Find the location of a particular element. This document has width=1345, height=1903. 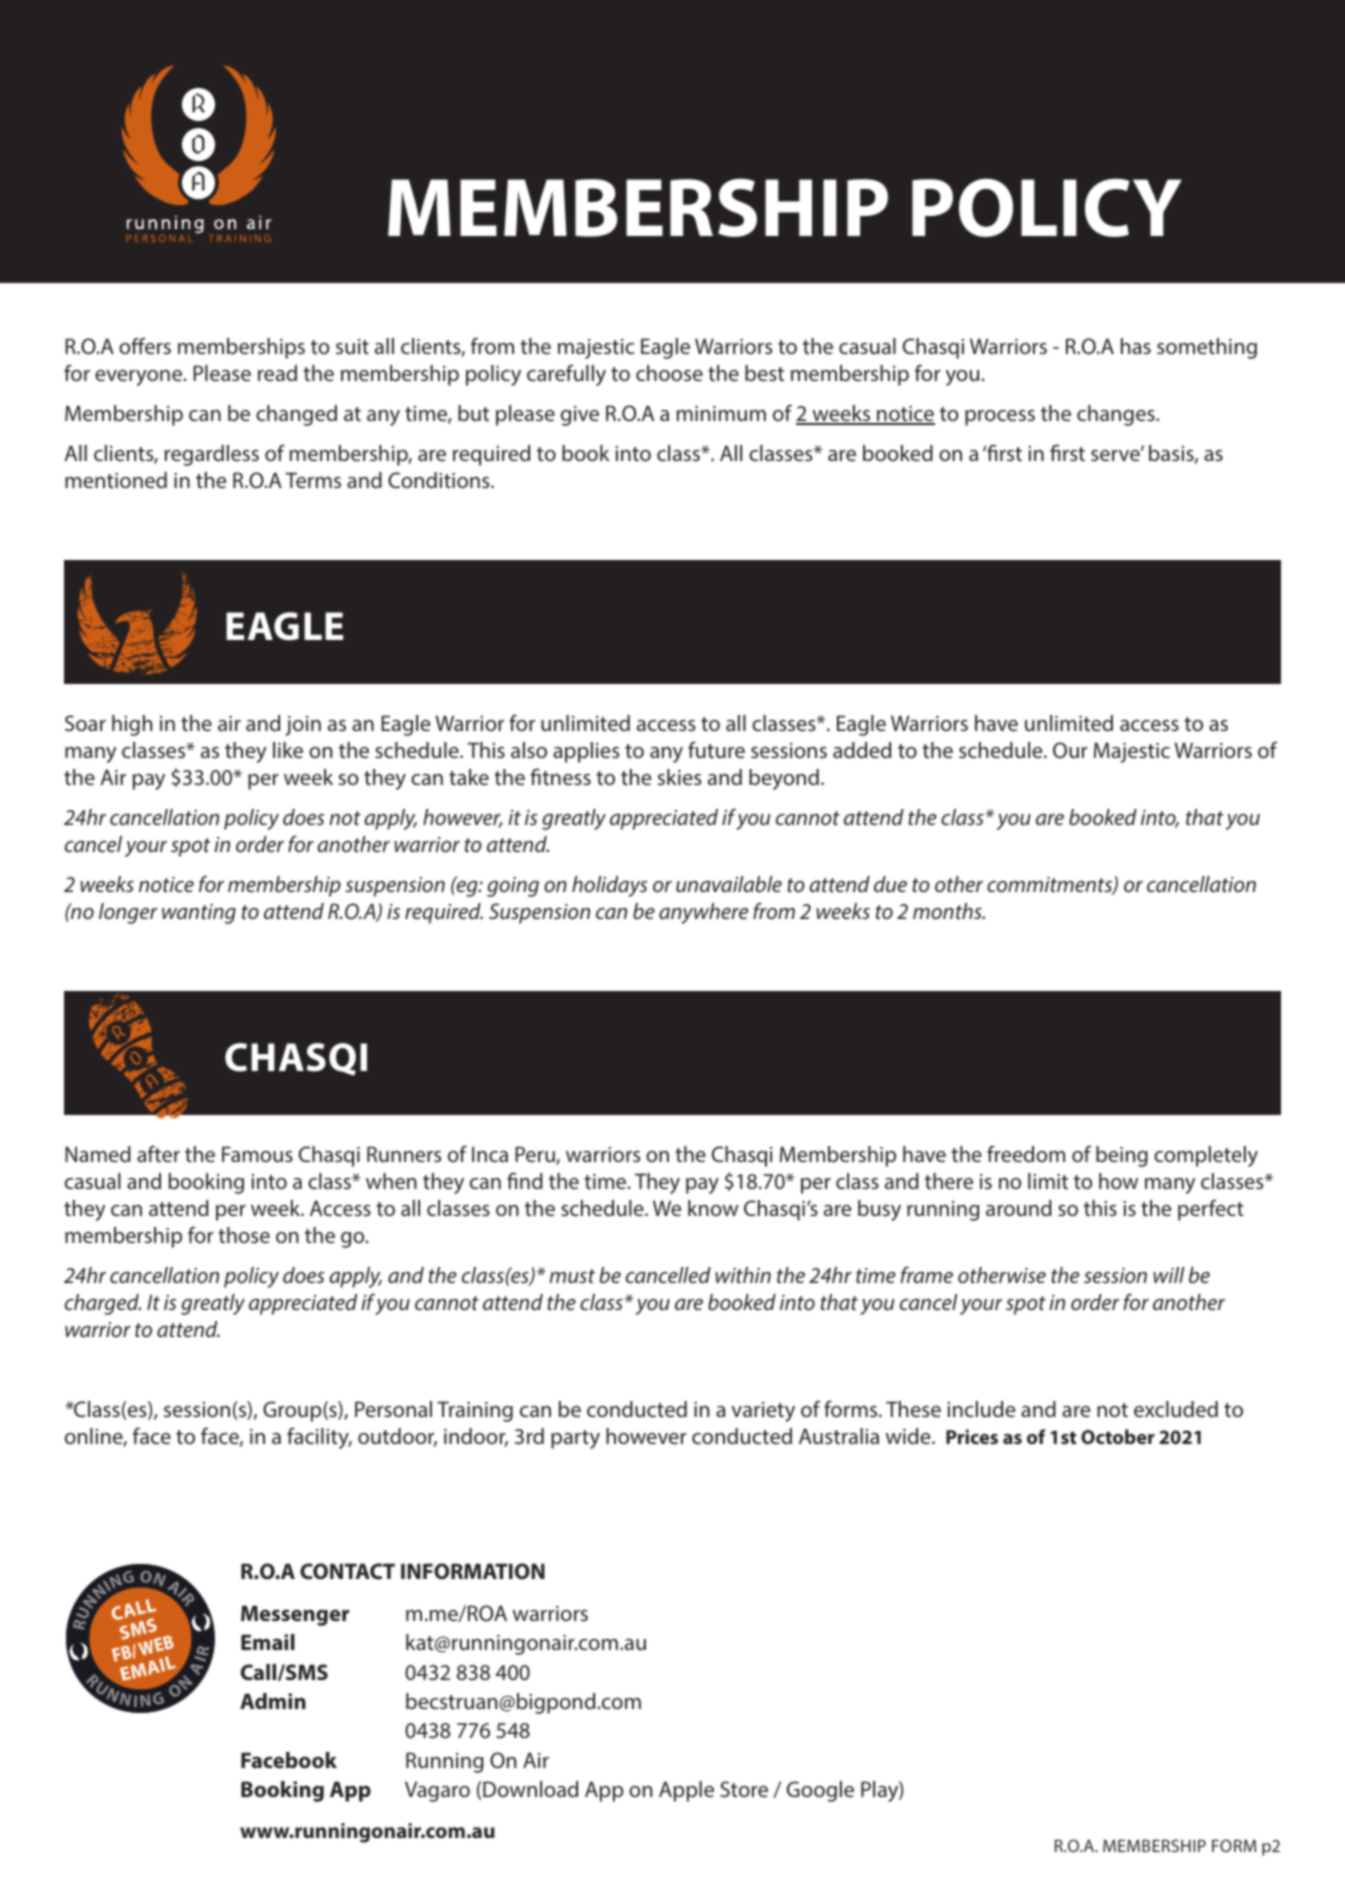

Apple is located at coordinates (686, 1791).
